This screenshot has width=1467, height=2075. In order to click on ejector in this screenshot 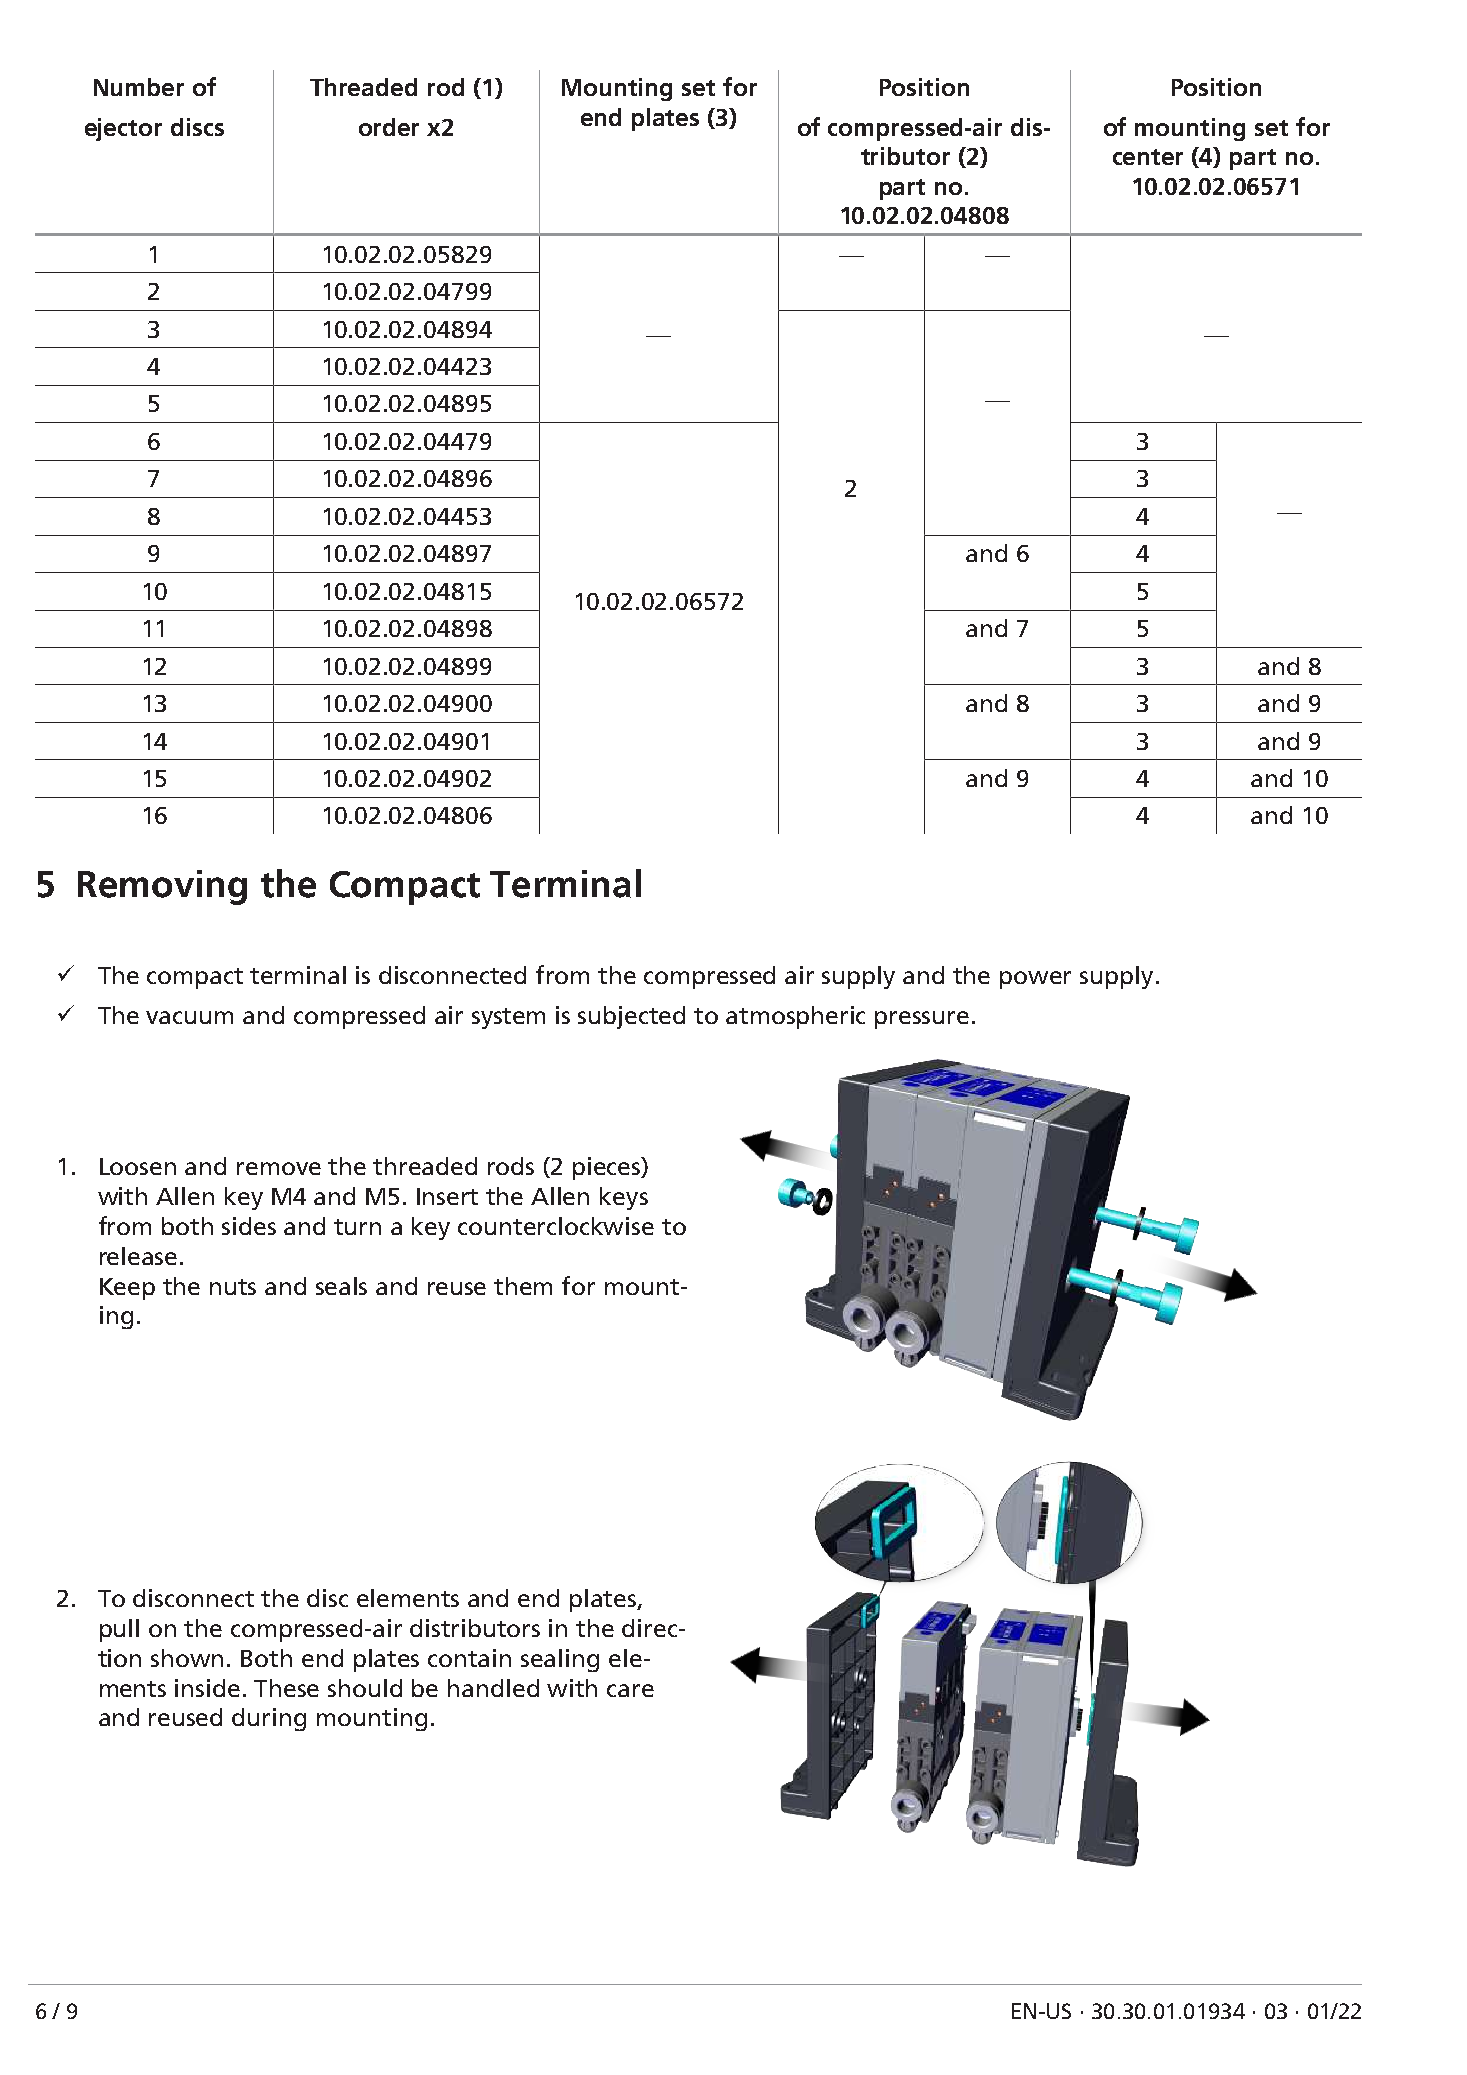, I will do `click(123, 129)`.
